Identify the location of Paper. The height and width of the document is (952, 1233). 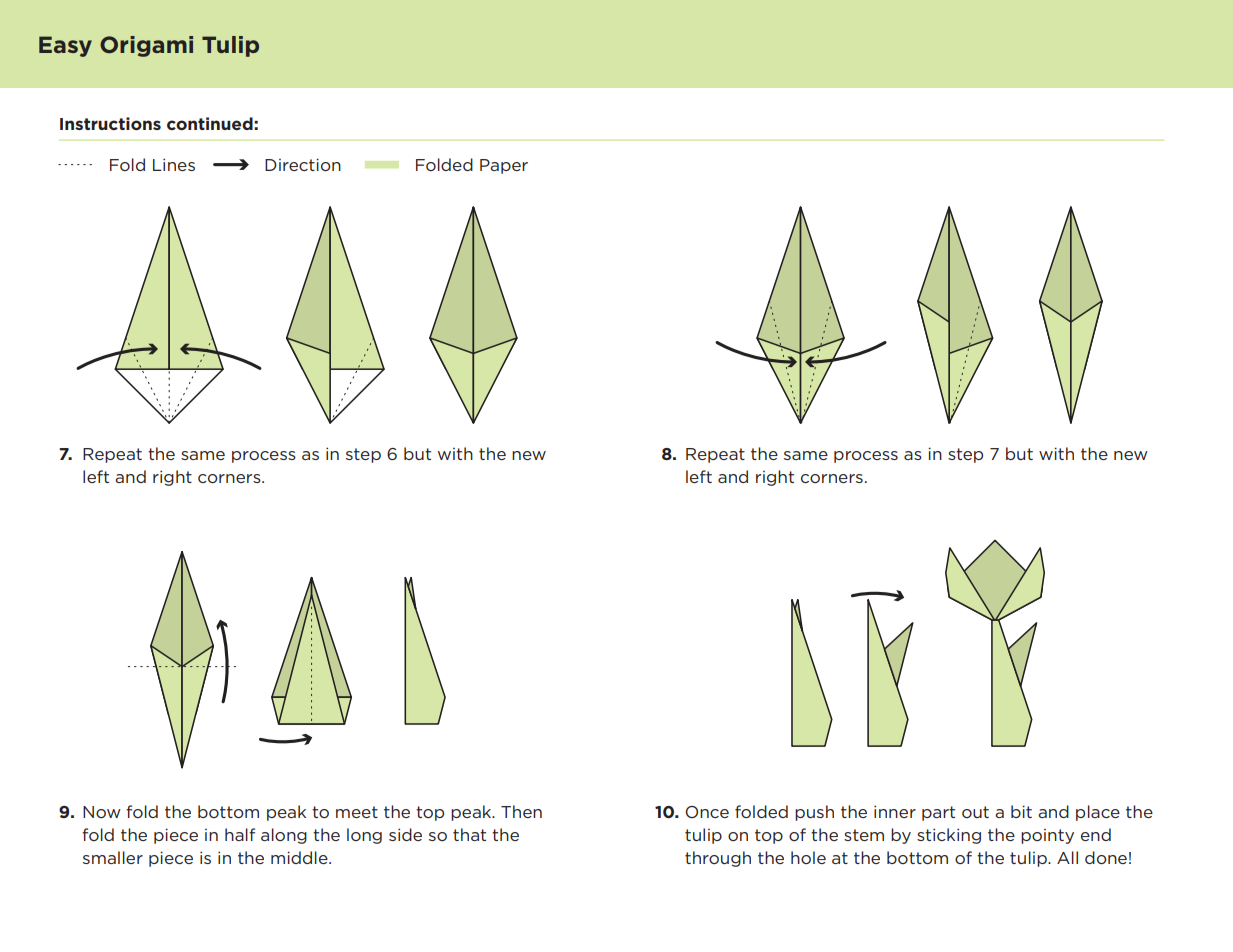
(504, 166).
